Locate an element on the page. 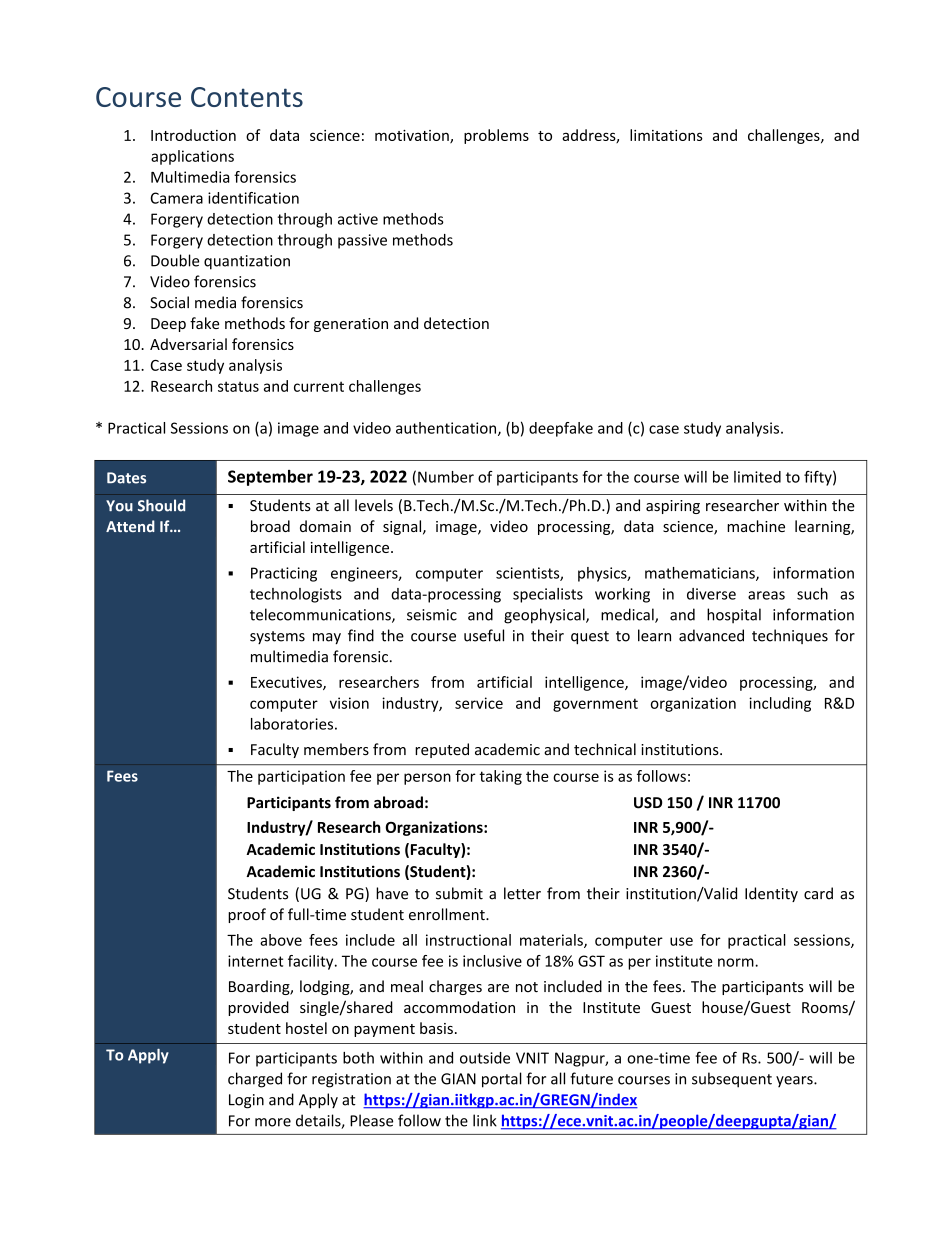 The width and height of the page is (952, 1233). hospital is located at coordinates (734, 616).
